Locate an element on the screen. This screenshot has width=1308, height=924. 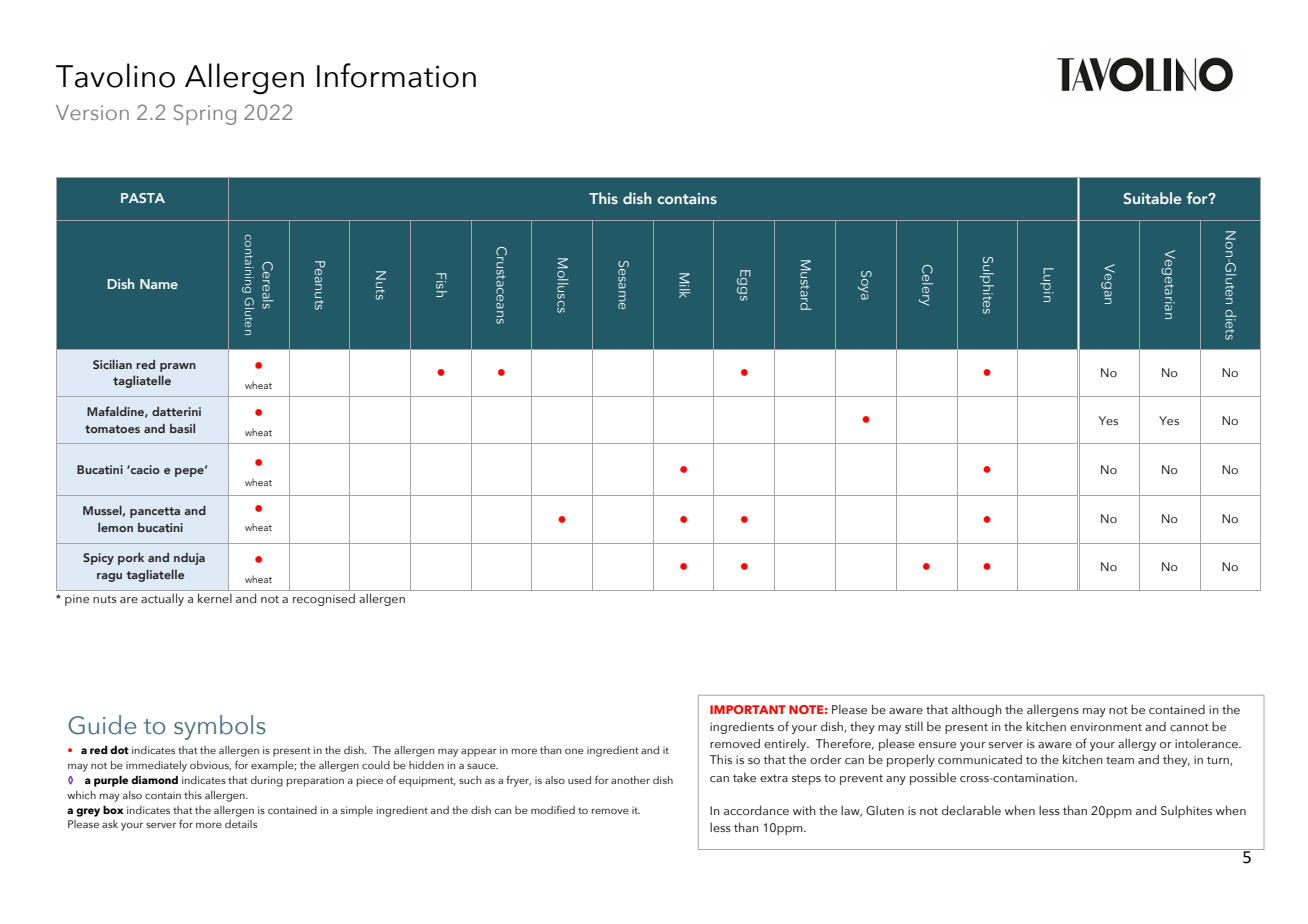
another is located at coordinates (630, 780).
